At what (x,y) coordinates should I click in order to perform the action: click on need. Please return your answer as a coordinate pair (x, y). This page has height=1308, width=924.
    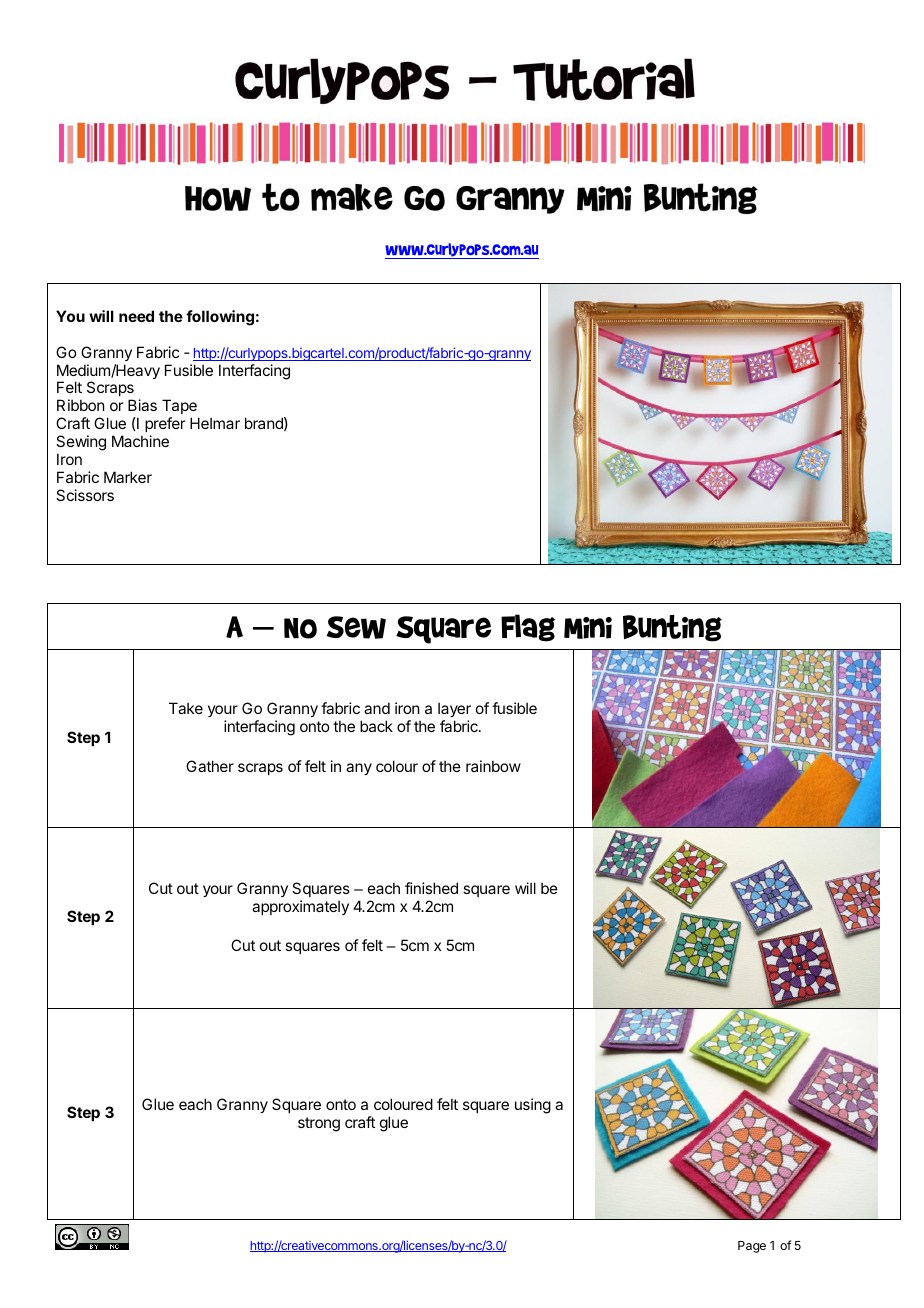
    Looking at the image, I should click on (136, 316).
